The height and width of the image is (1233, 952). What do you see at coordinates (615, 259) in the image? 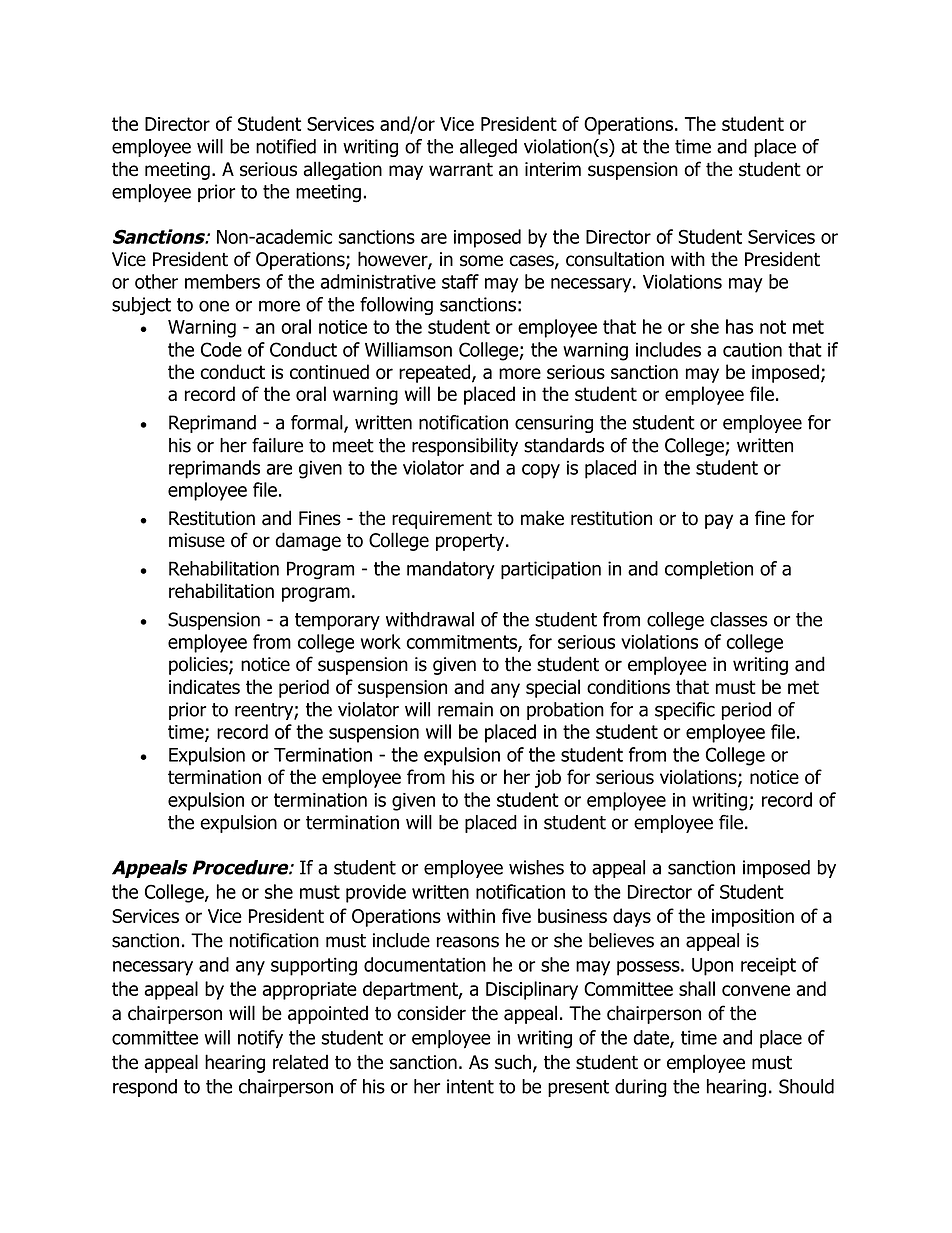
I see `consultation` at bounding box center [615, 259].
